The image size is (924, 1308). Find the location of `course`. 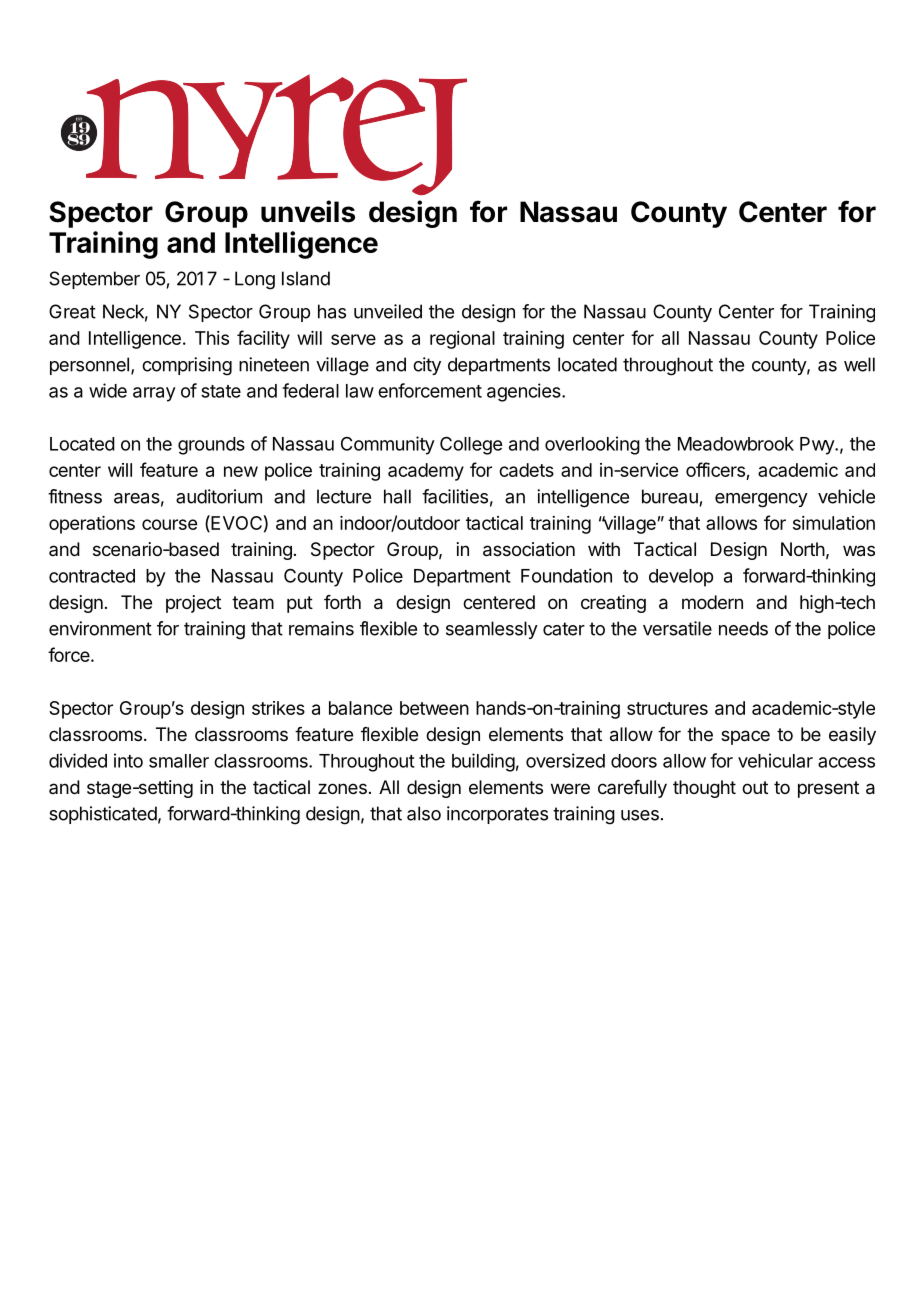

course is located at coordinates (169, 524).
